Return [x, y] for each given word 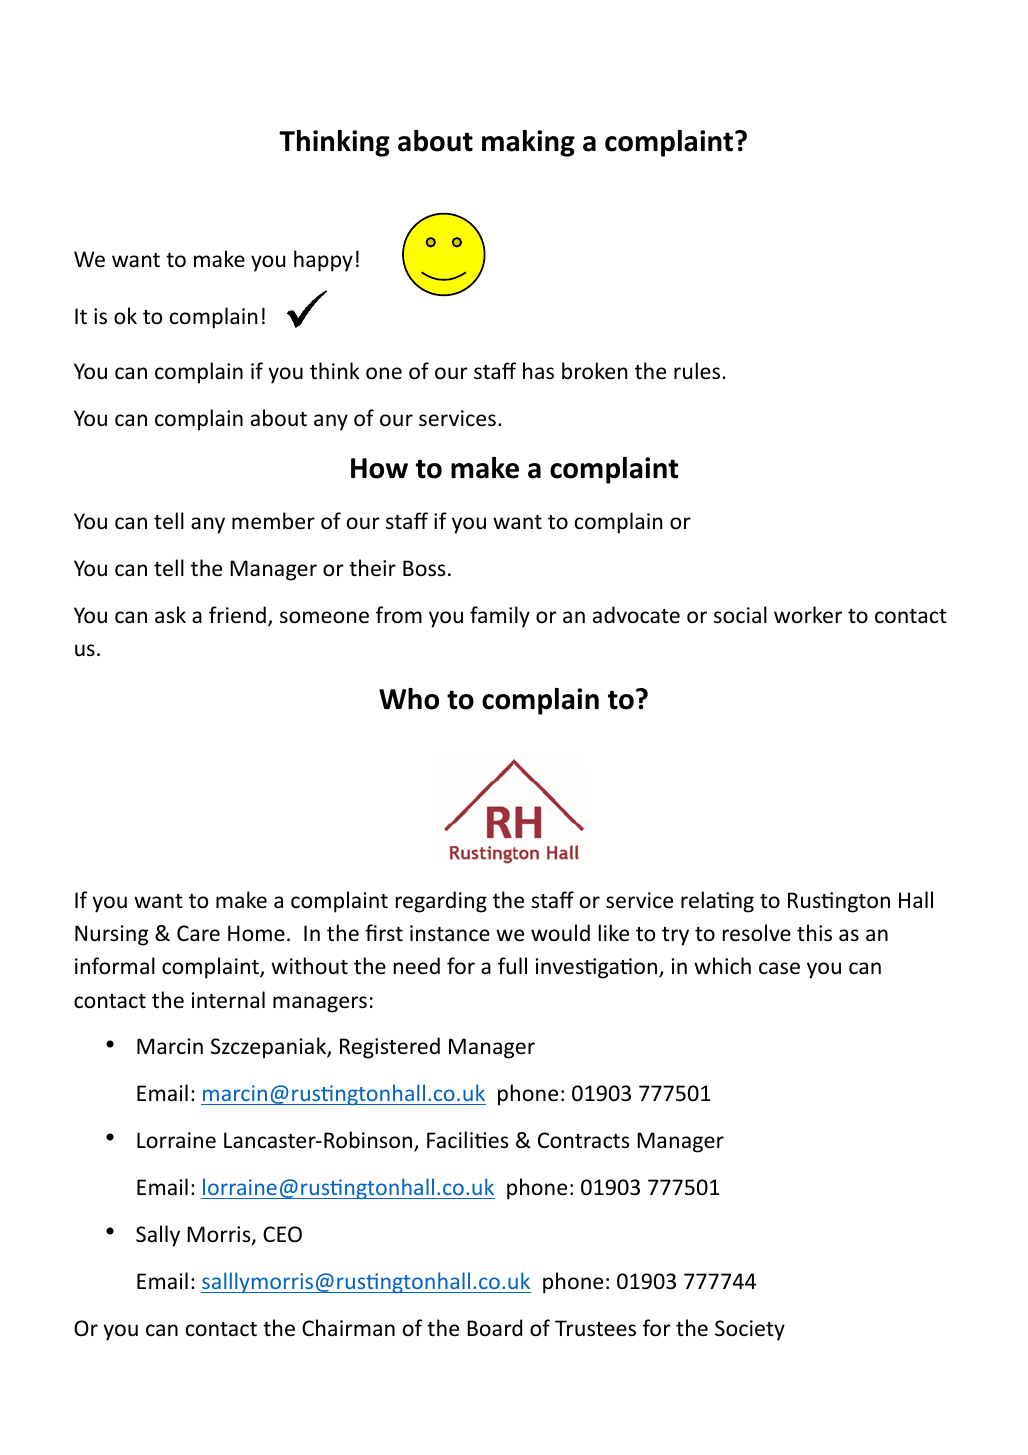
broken [595, 371]
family [500, 617]
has [538, 371]
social [740, 615]
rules [697, 371]
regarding [441, 902]
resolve [757, 933]
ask [170, 614]
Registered [390, 1048]
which [722, 966]
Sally [158, 1236]
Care [198, 933]
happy [323, 261]
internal [228, 1000]
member [273, 521]
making [528, 143]
